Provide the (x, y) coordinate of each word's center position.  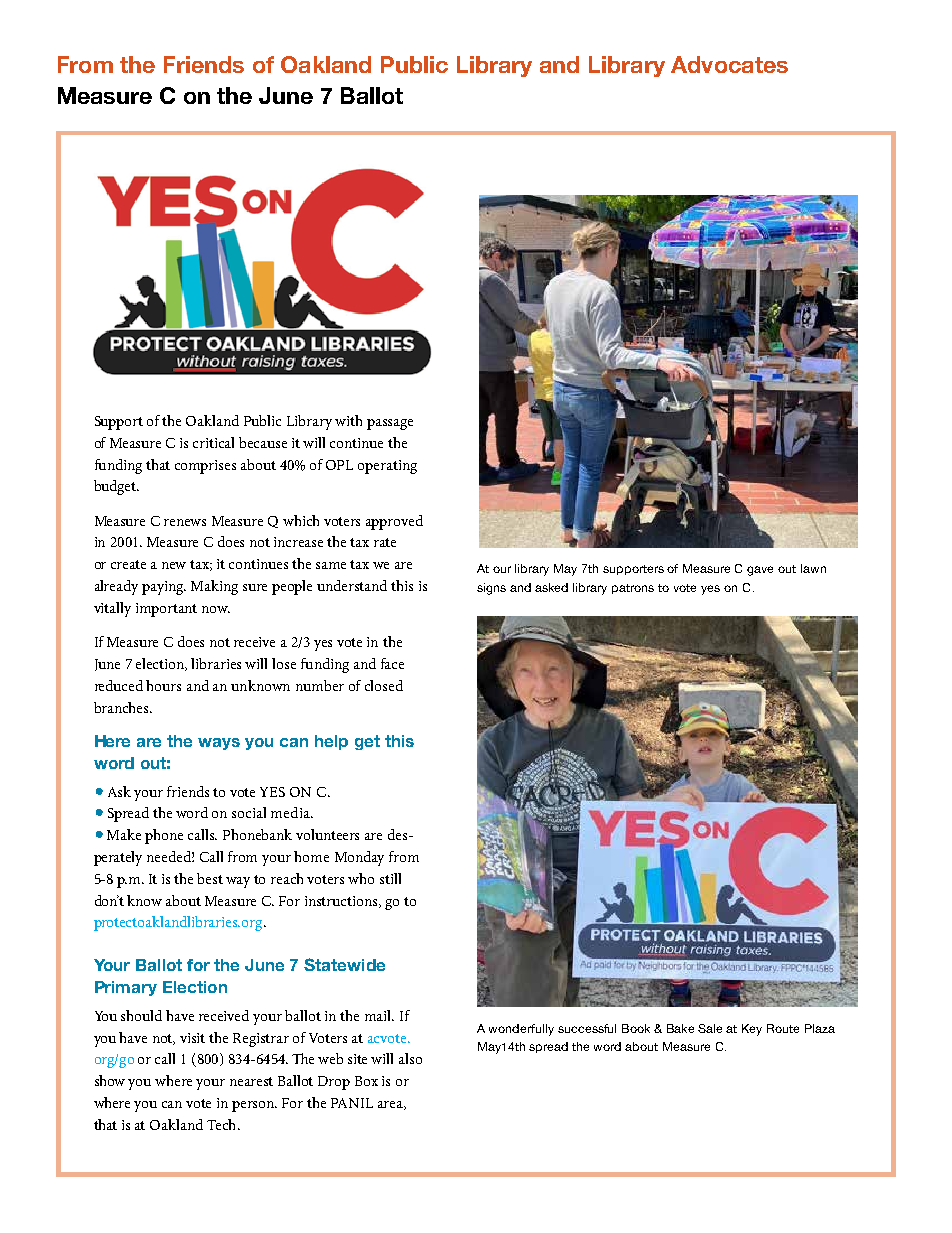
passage (390, 424)
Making (214, 587)
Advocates (729, 64)
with (348, 420)
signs (491, 589)
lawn (813, 568)
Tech (223, 1124)
